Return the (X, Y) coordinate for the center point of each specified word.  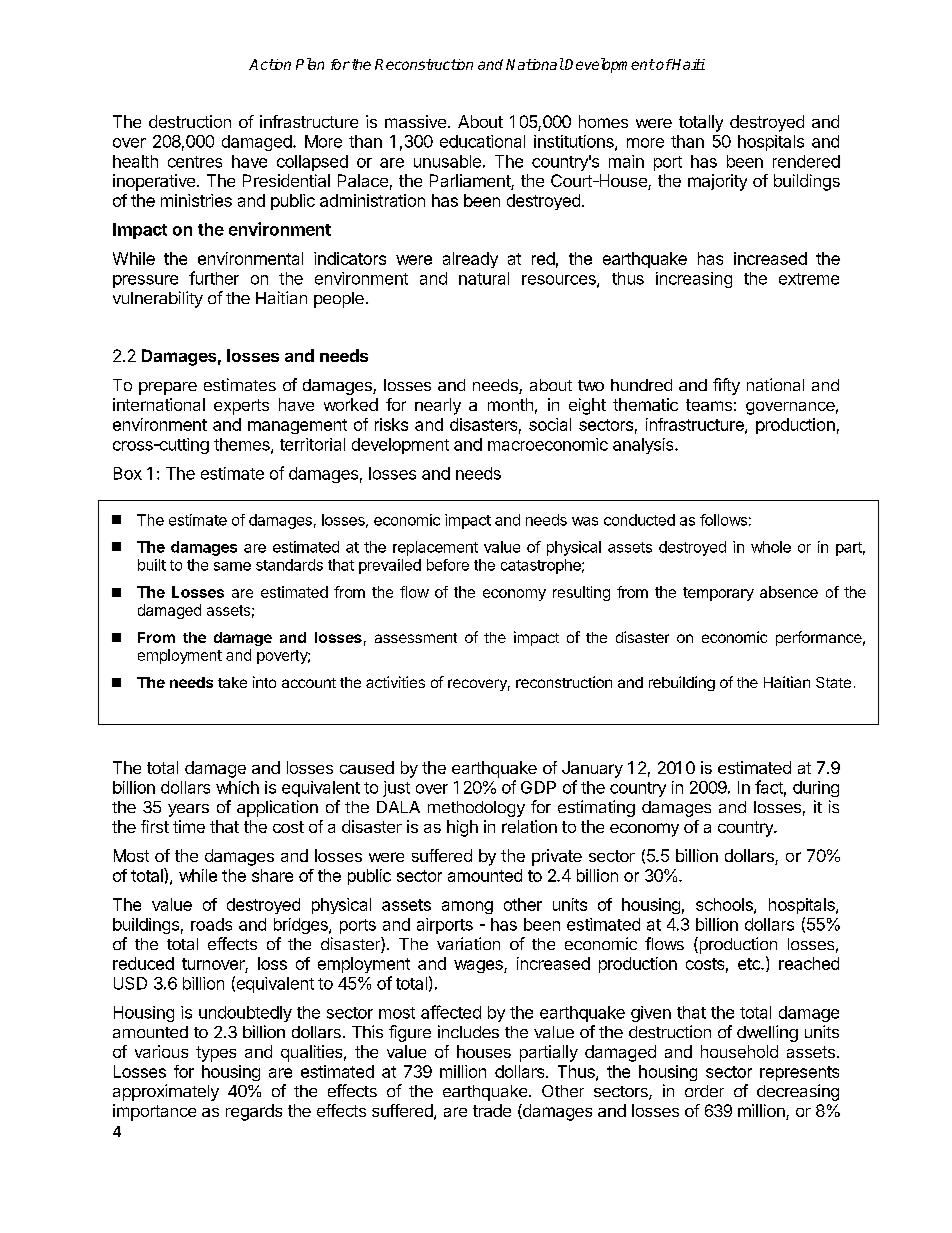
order (704, 1091)
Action (270, 64)
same (232, 566)
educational (482, 141)
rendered (806, 161)
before (448, 565)
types (216, 1054)
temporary (718, 594)
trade (492, 1110)
